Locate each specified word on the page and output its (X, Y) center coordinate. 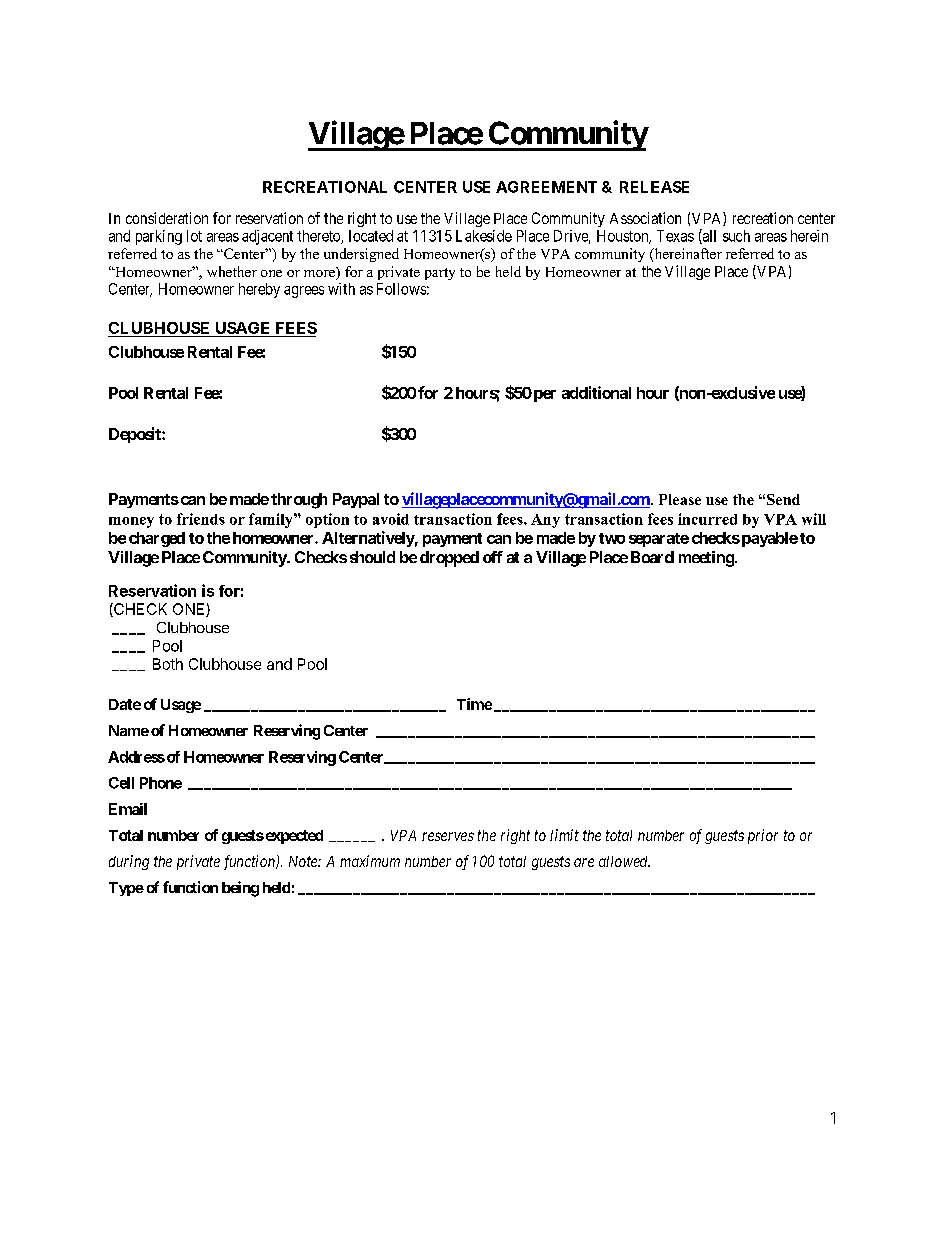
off (493, 557)
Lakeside (484, 236)
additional (596, 392)
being (240, 889)
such (736, 236)
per (543, 396)
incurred (707, 519)
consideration (167, 218)
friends (201, 519)
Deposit (136, 435)
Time (474, 704)
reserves (448, 836)
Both (168, 664)
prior (763, 836)
